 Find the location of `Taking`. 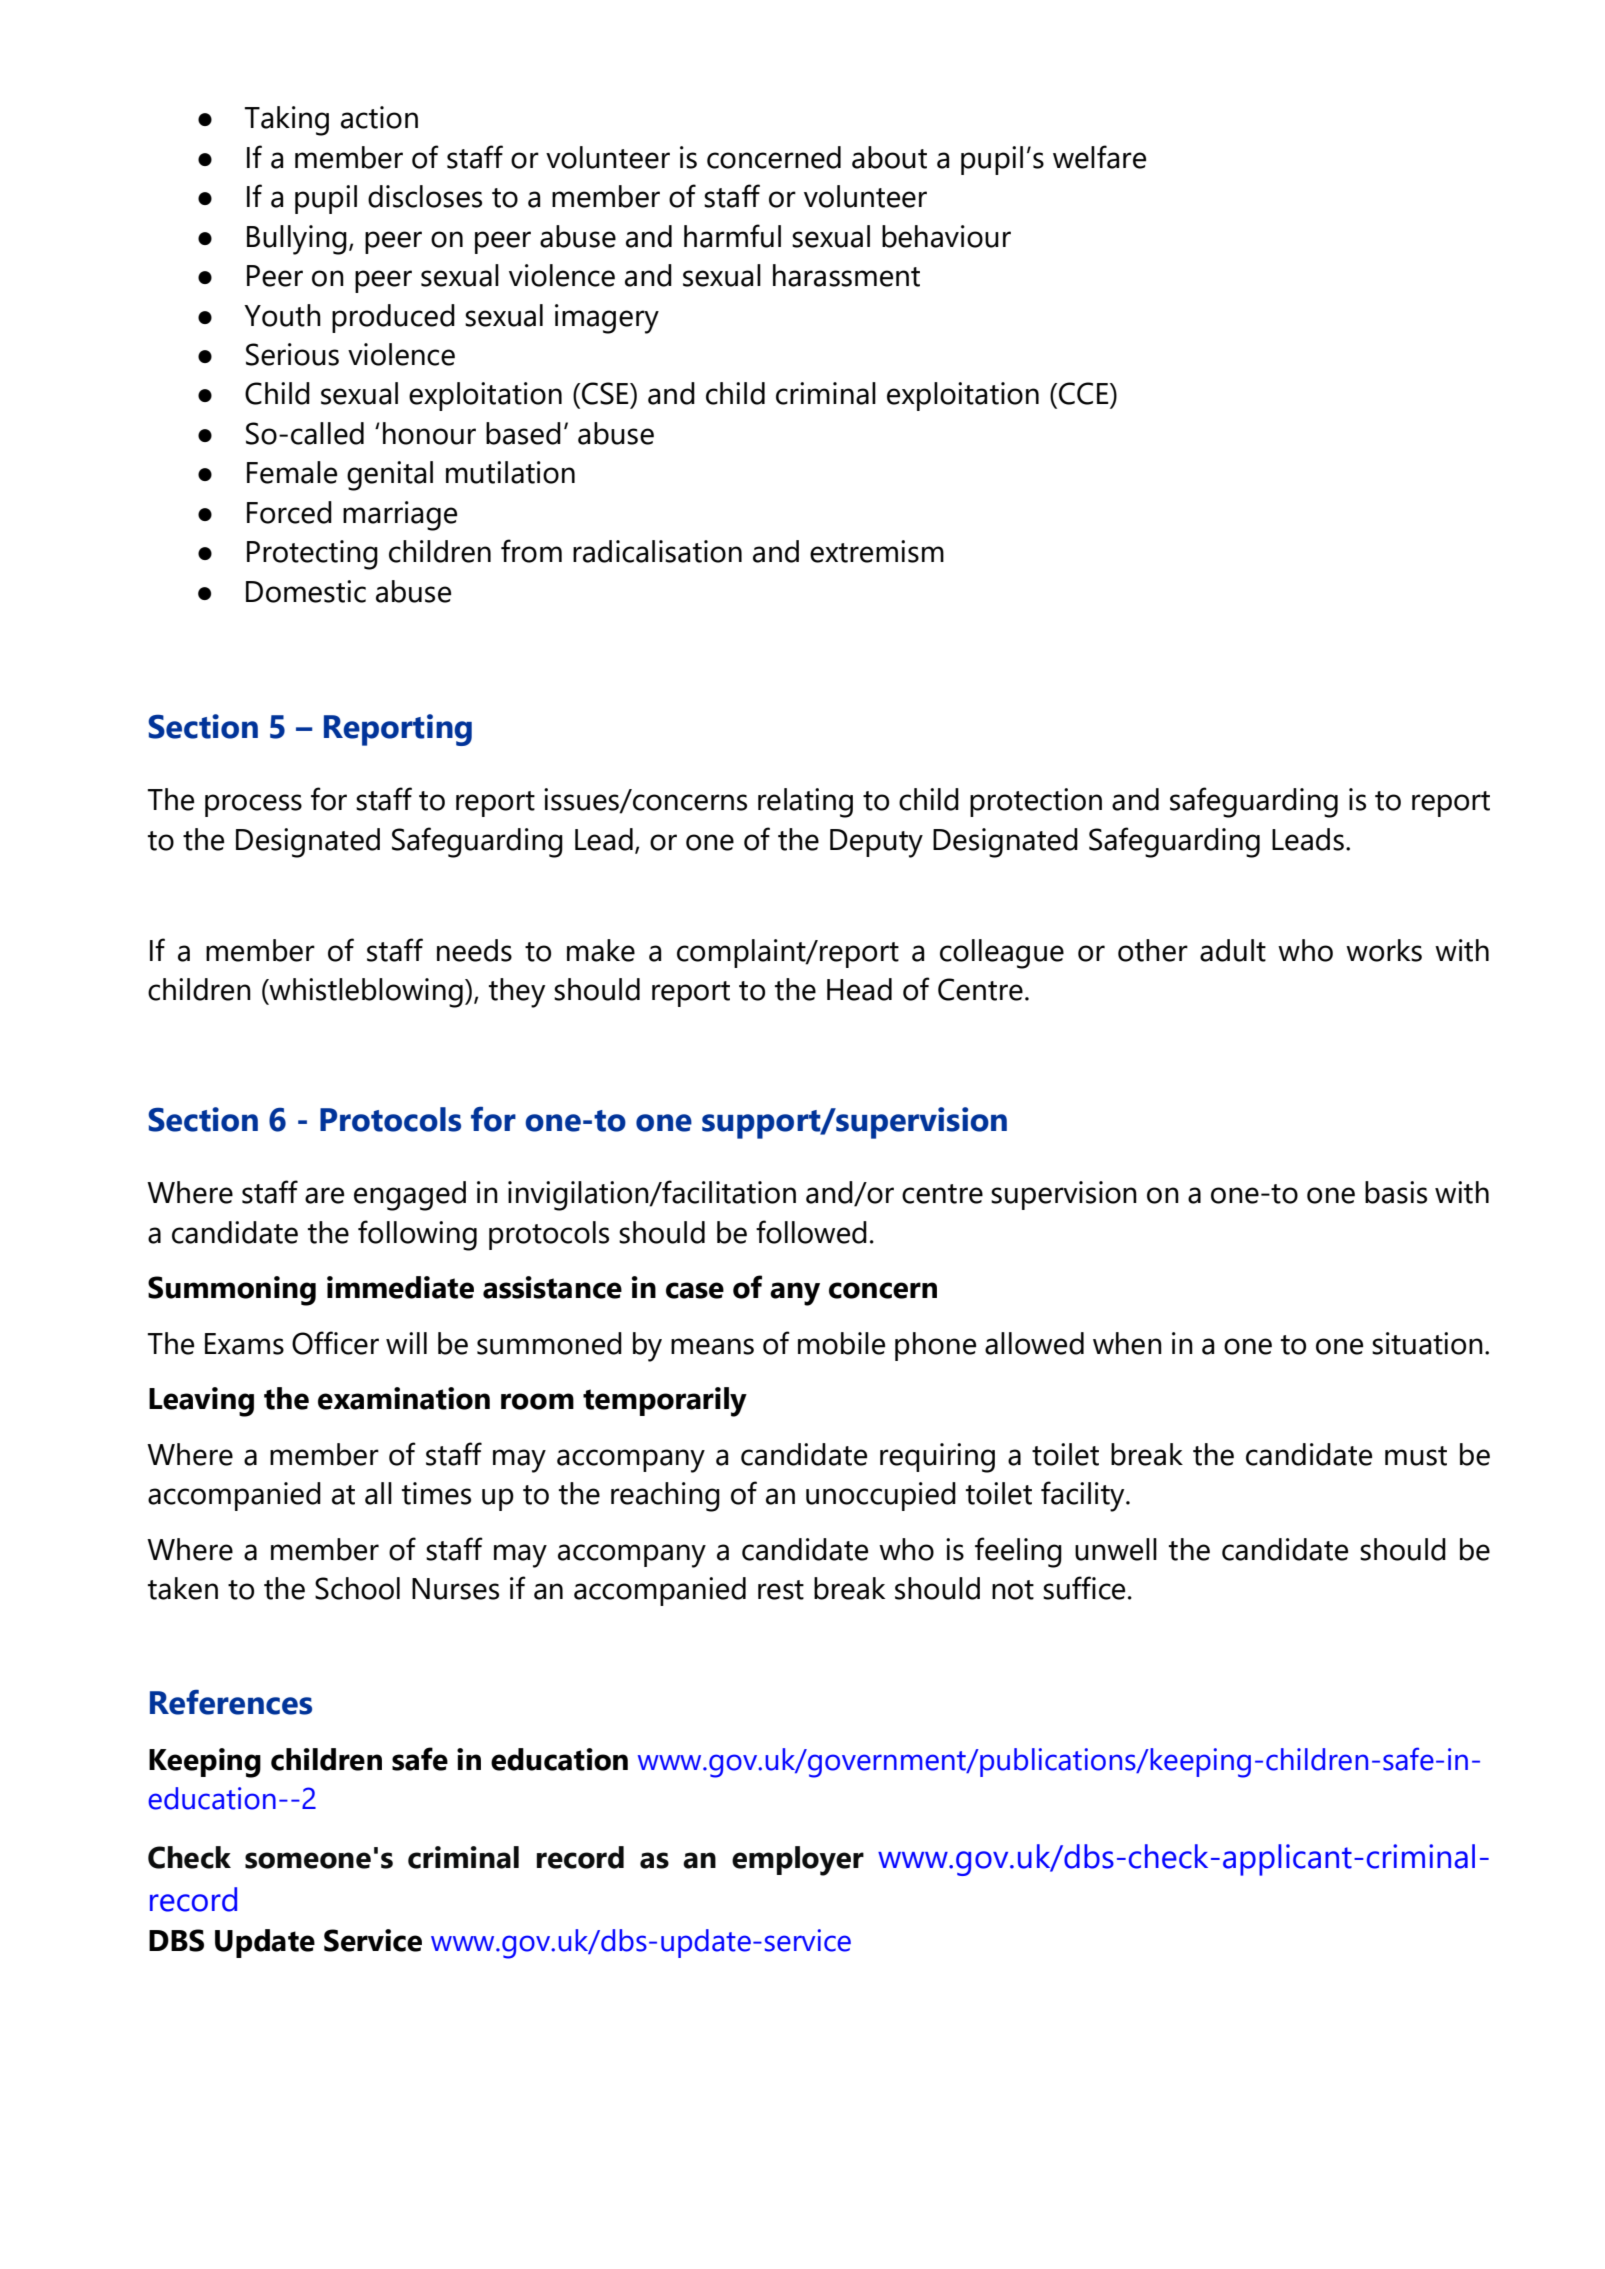

Taking is located at coordinates (286, 121).
